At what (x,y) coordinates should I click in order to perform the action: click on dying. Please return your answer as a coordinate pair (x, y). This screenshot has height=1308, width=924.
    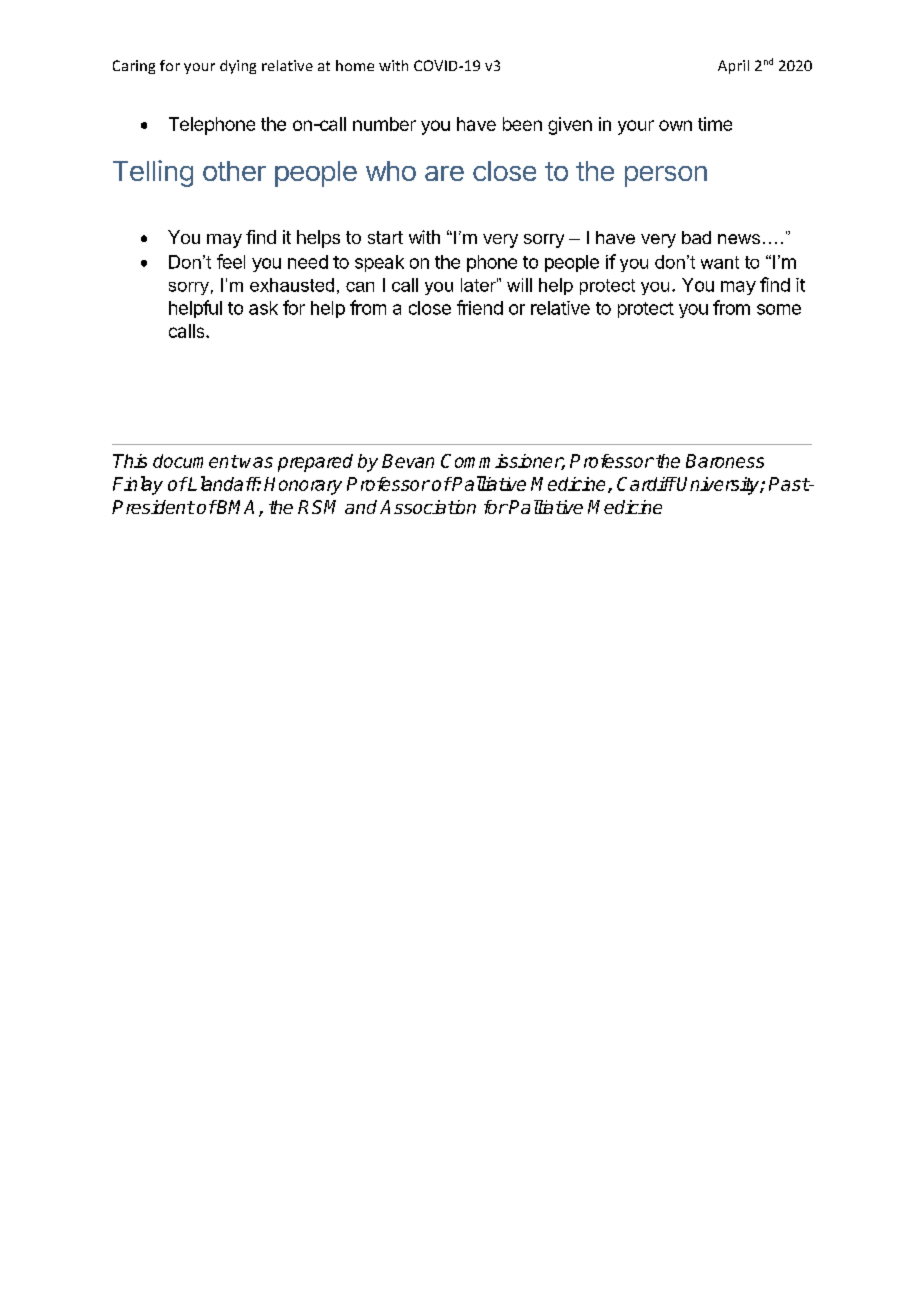
    Looking at the image, I should click on (238, 67).
